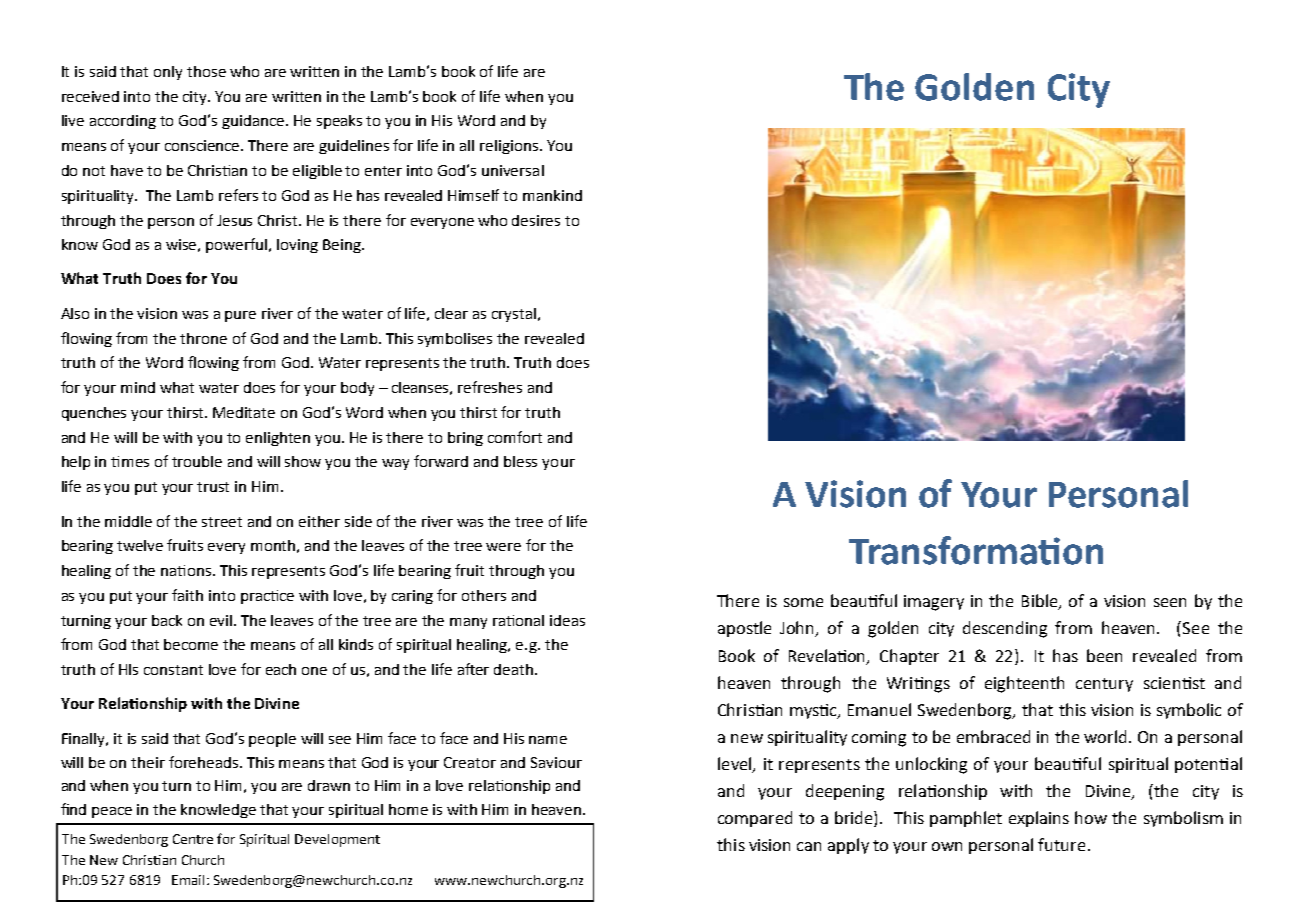 The image size is (1308, 924). I want to click on mankind, so click(552, 195).
